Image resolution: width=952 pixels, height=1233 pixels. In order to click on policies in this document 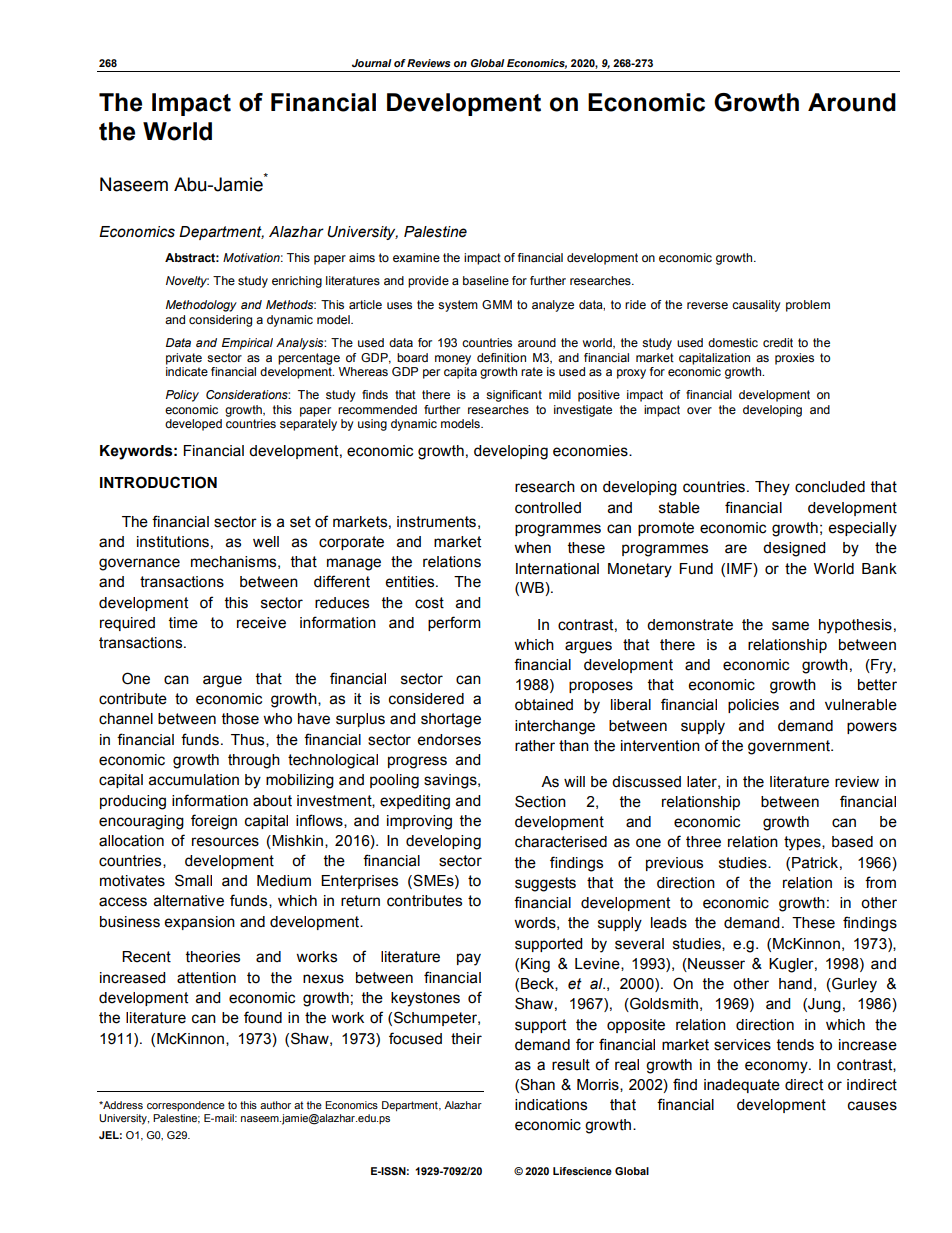, I will do `click(753, 706)`.
